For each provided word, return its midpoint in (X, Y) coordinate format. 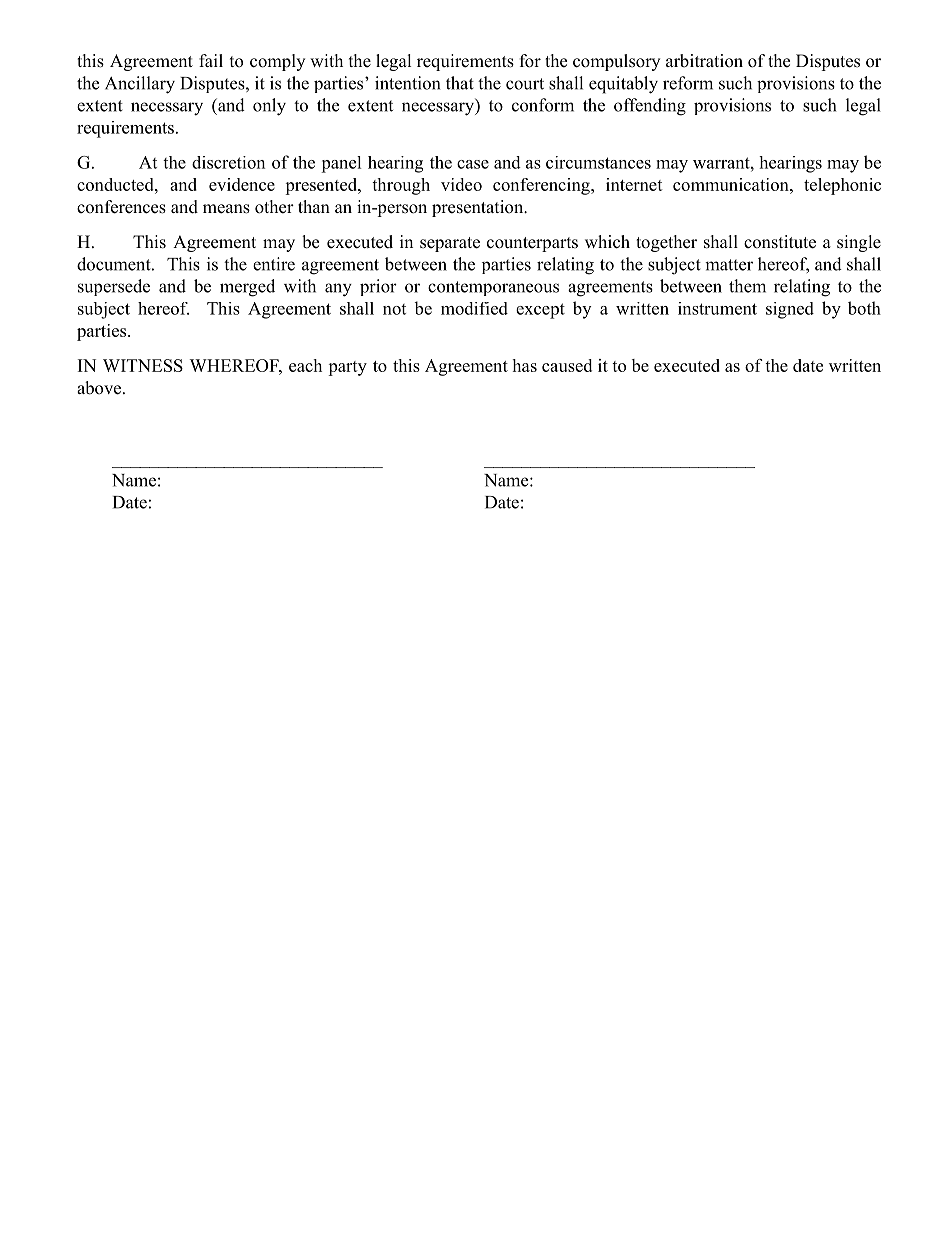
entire (274, 264)
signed (790, 310)
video (461, 184)
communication (732, 184)
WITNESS (143, 365)
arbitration (704, 61)
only (269, 107)
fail (211, 60)
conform (543, 105)
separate (450, 244)
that (460, 83)
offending (650, 107)
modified (474, 308)
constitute (780, 242)
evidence (242, 184)
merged (247, 288)
